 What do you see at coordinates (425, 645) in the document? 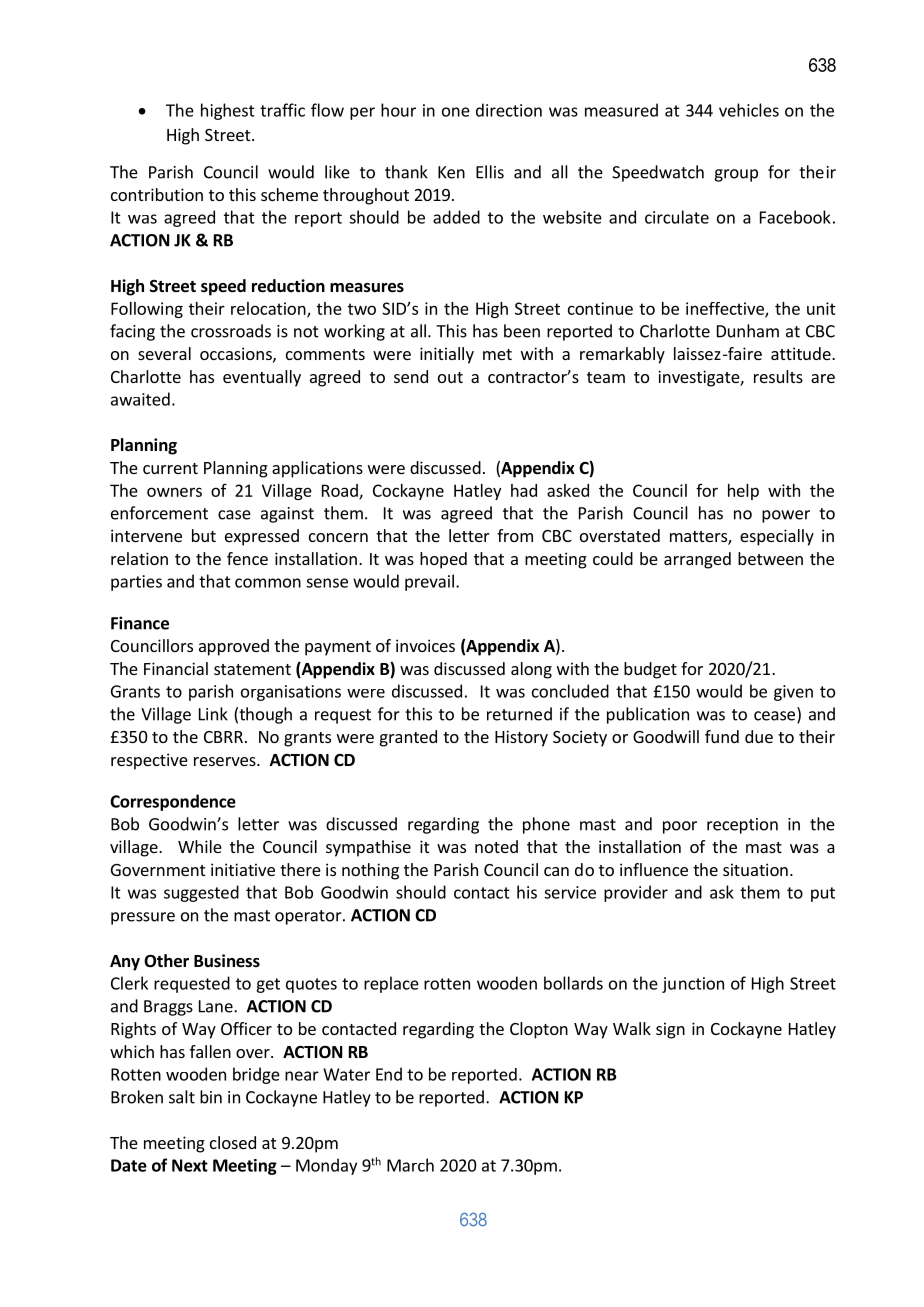
I see `invoices` at bounding box center [425, 645].
